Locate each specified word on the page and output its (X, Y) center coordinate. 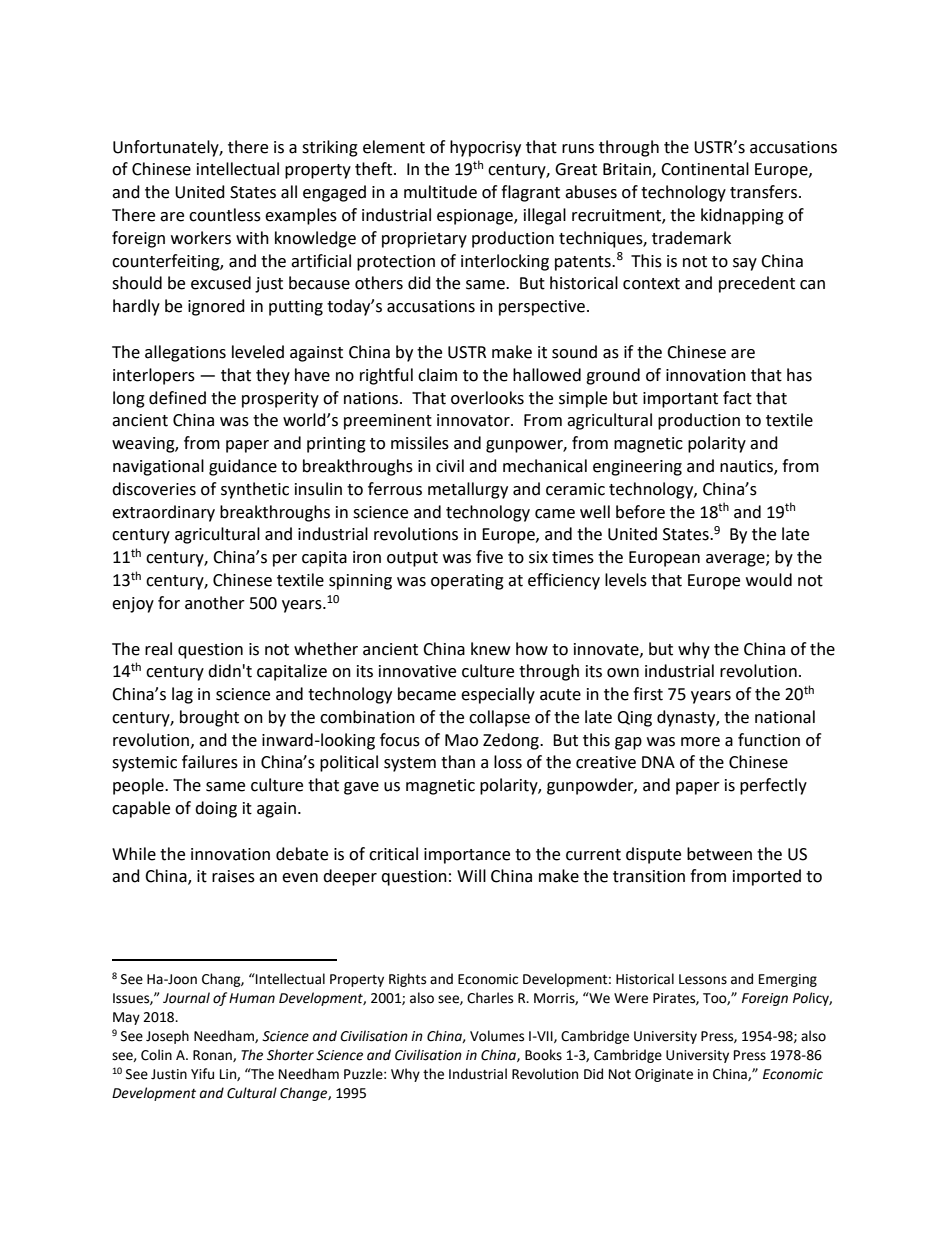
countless (225, 215)
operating (467, 582)
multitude (440, 192)
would (769, 580)
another (215, 603)
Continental (705, 169)
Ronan (213, 1056)
